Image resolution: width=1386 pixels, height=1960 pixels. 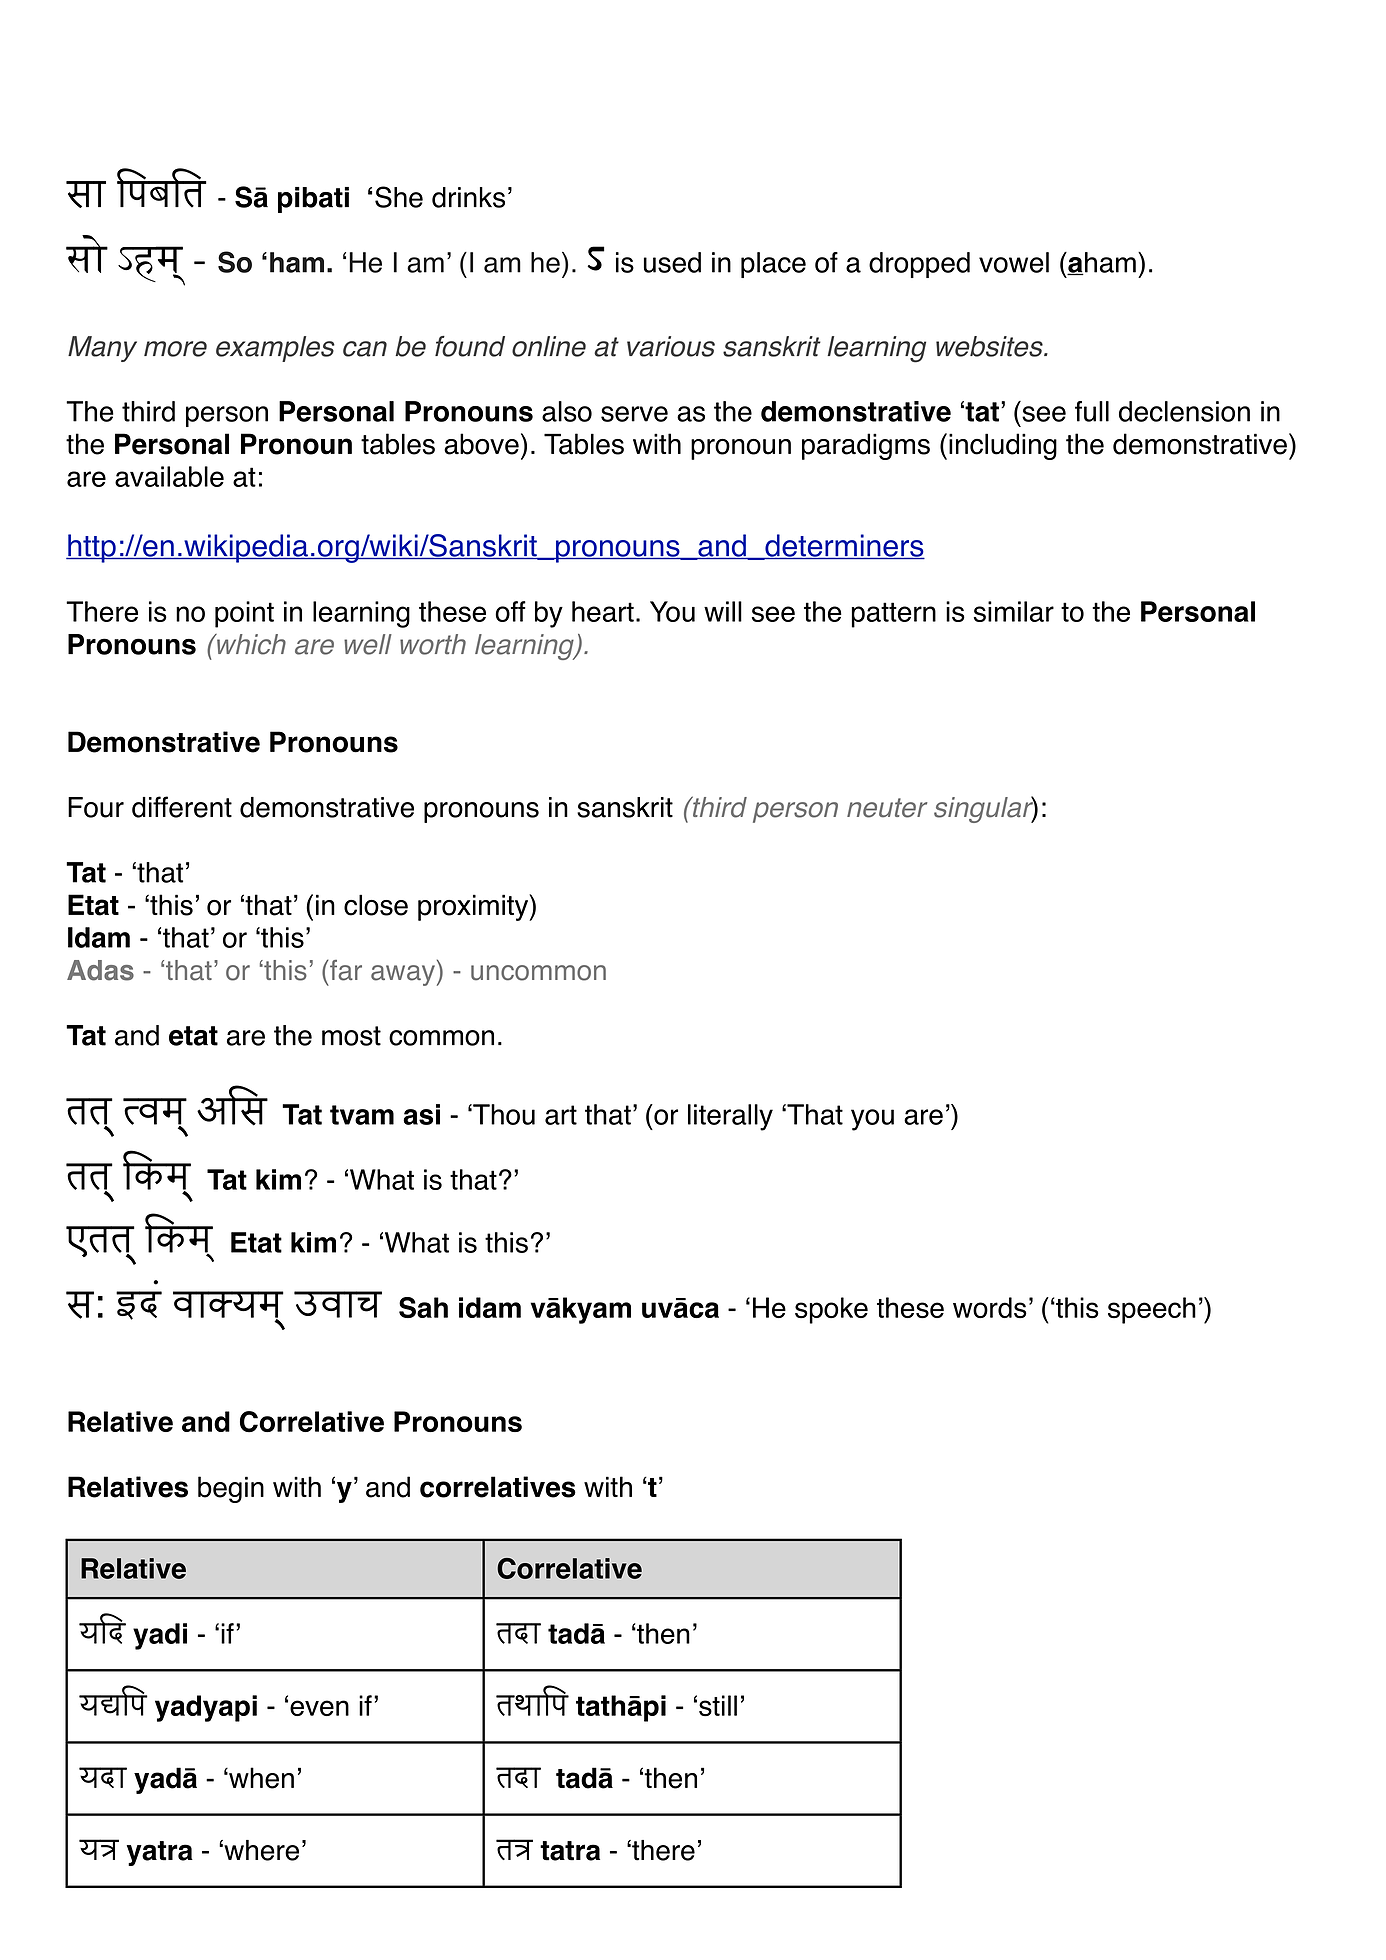 I want to click on vowel, so click(x=1014, y=262).
